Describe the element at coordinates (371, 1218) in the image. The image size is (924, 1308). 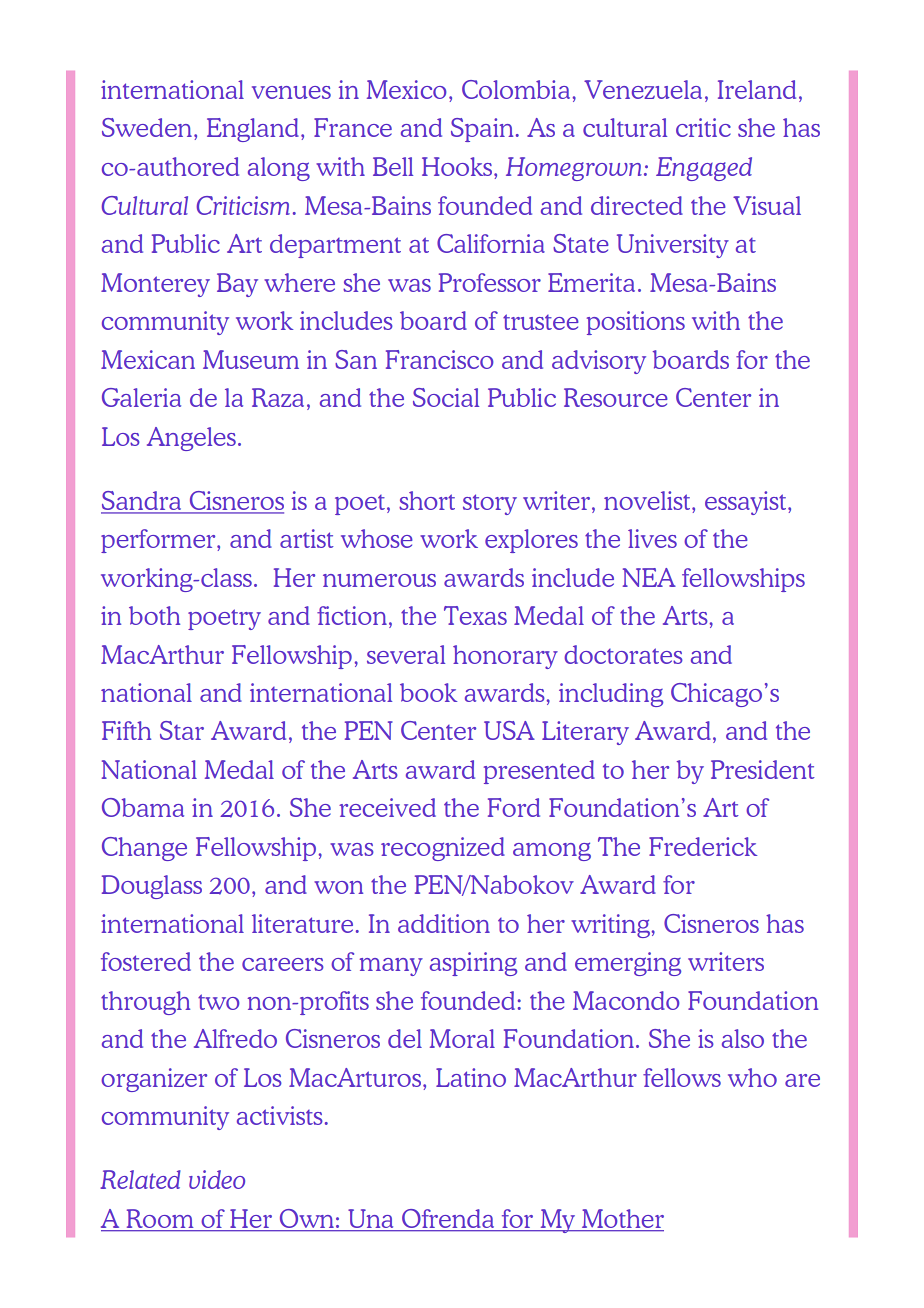
I see `Una` at that location.
